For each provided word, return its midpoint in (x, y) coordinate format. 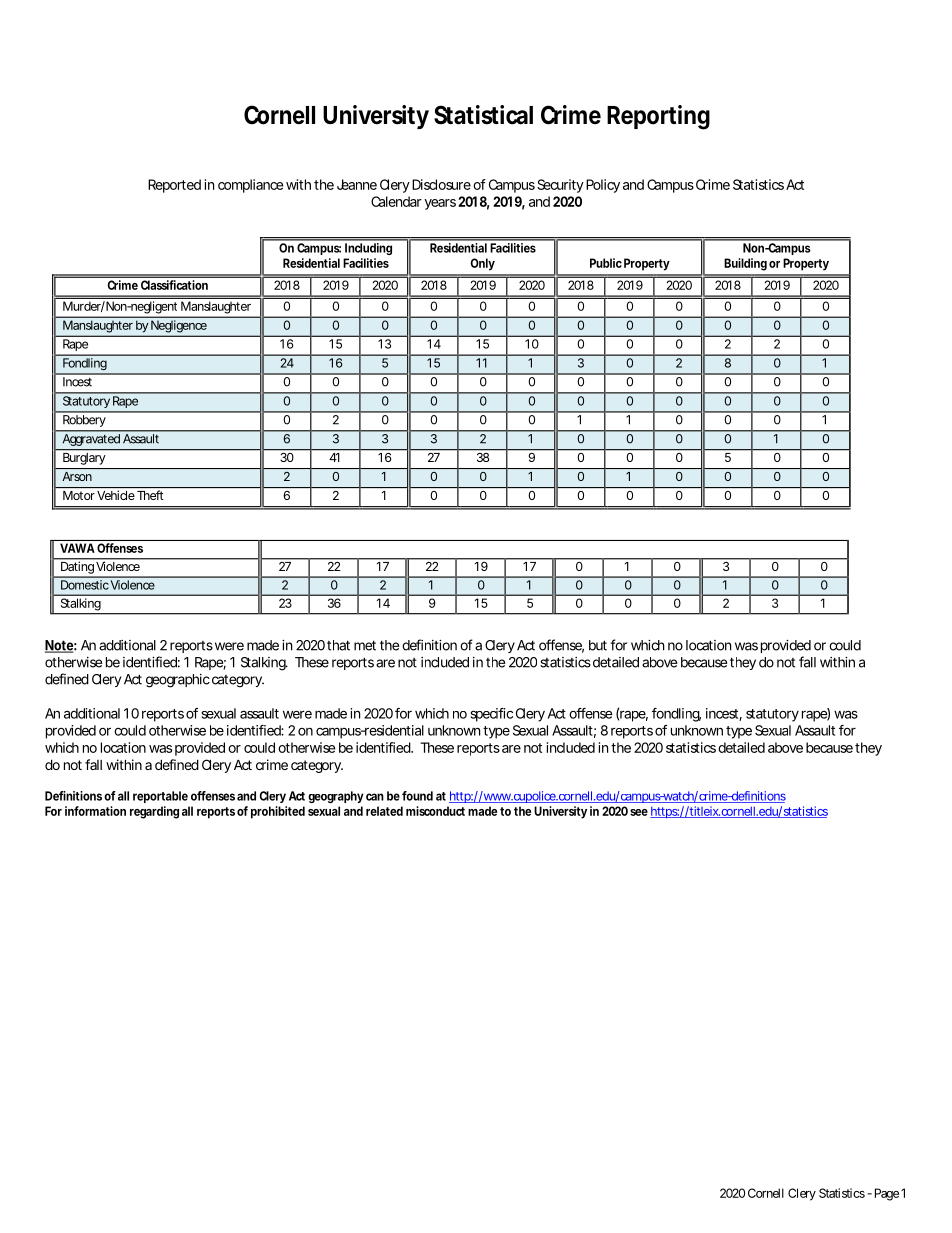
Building (745, 264)
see (639, 812)
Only (483, 264)
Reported (174, 186)
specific (492, 715)
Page (887, 1194)
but (598, 645)
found (417, 796)
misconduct (435, 811)
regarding (154, 812)
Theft (150, 495)
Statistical (483, 115)
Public (606, 263)
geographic (178, 681)
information (95, 811)
